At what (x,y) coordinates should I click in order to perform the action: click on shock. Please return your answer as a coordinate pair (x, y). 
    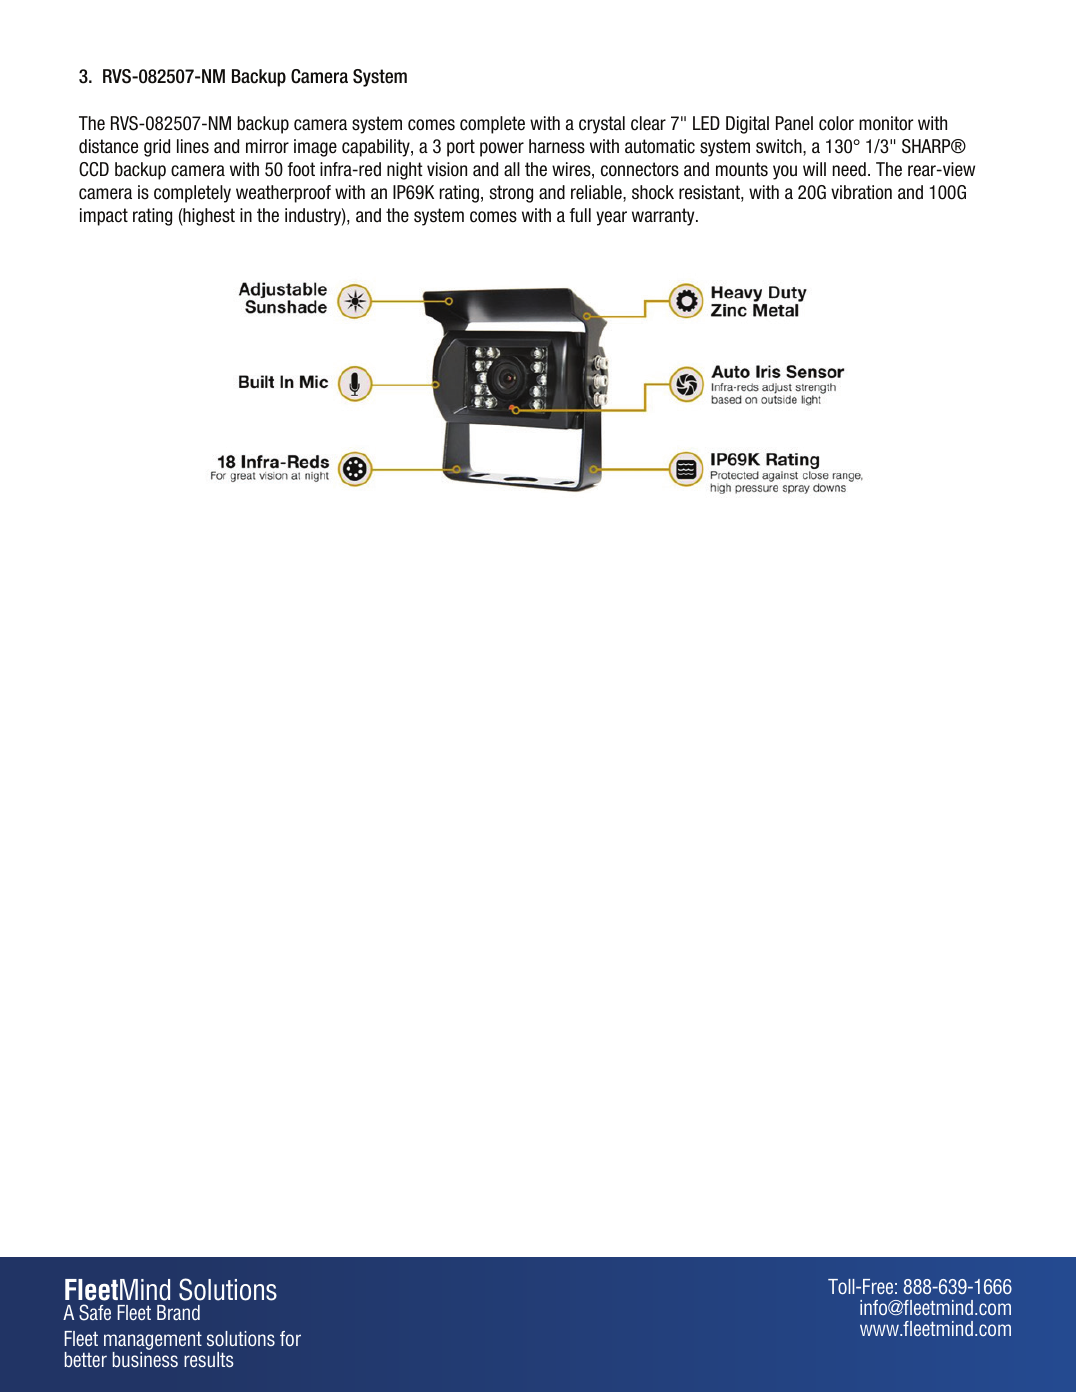
    Looking at the image, I should click on (653, 192).
